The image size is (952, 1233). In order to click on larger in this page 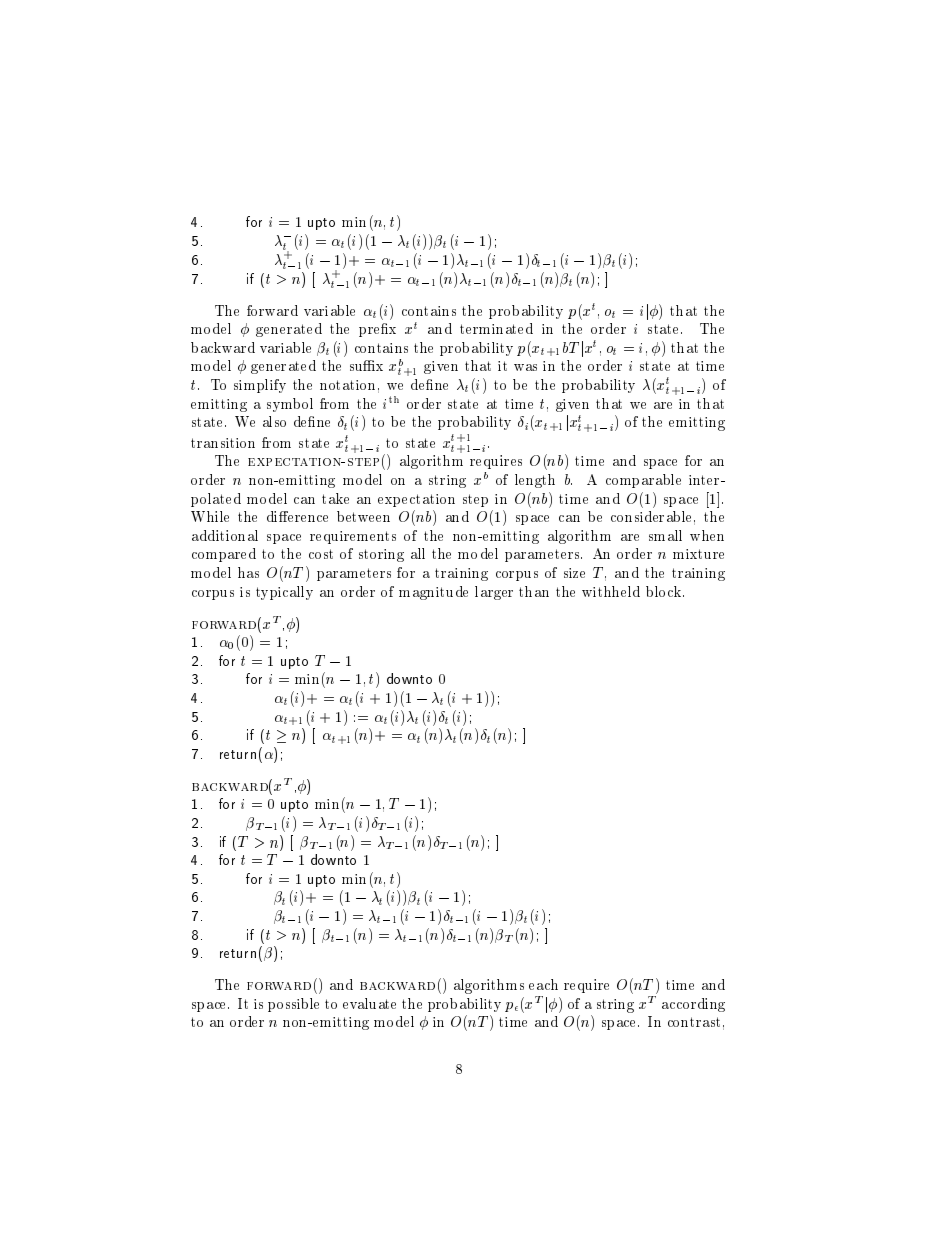, I will do `click(494, 593)`.
